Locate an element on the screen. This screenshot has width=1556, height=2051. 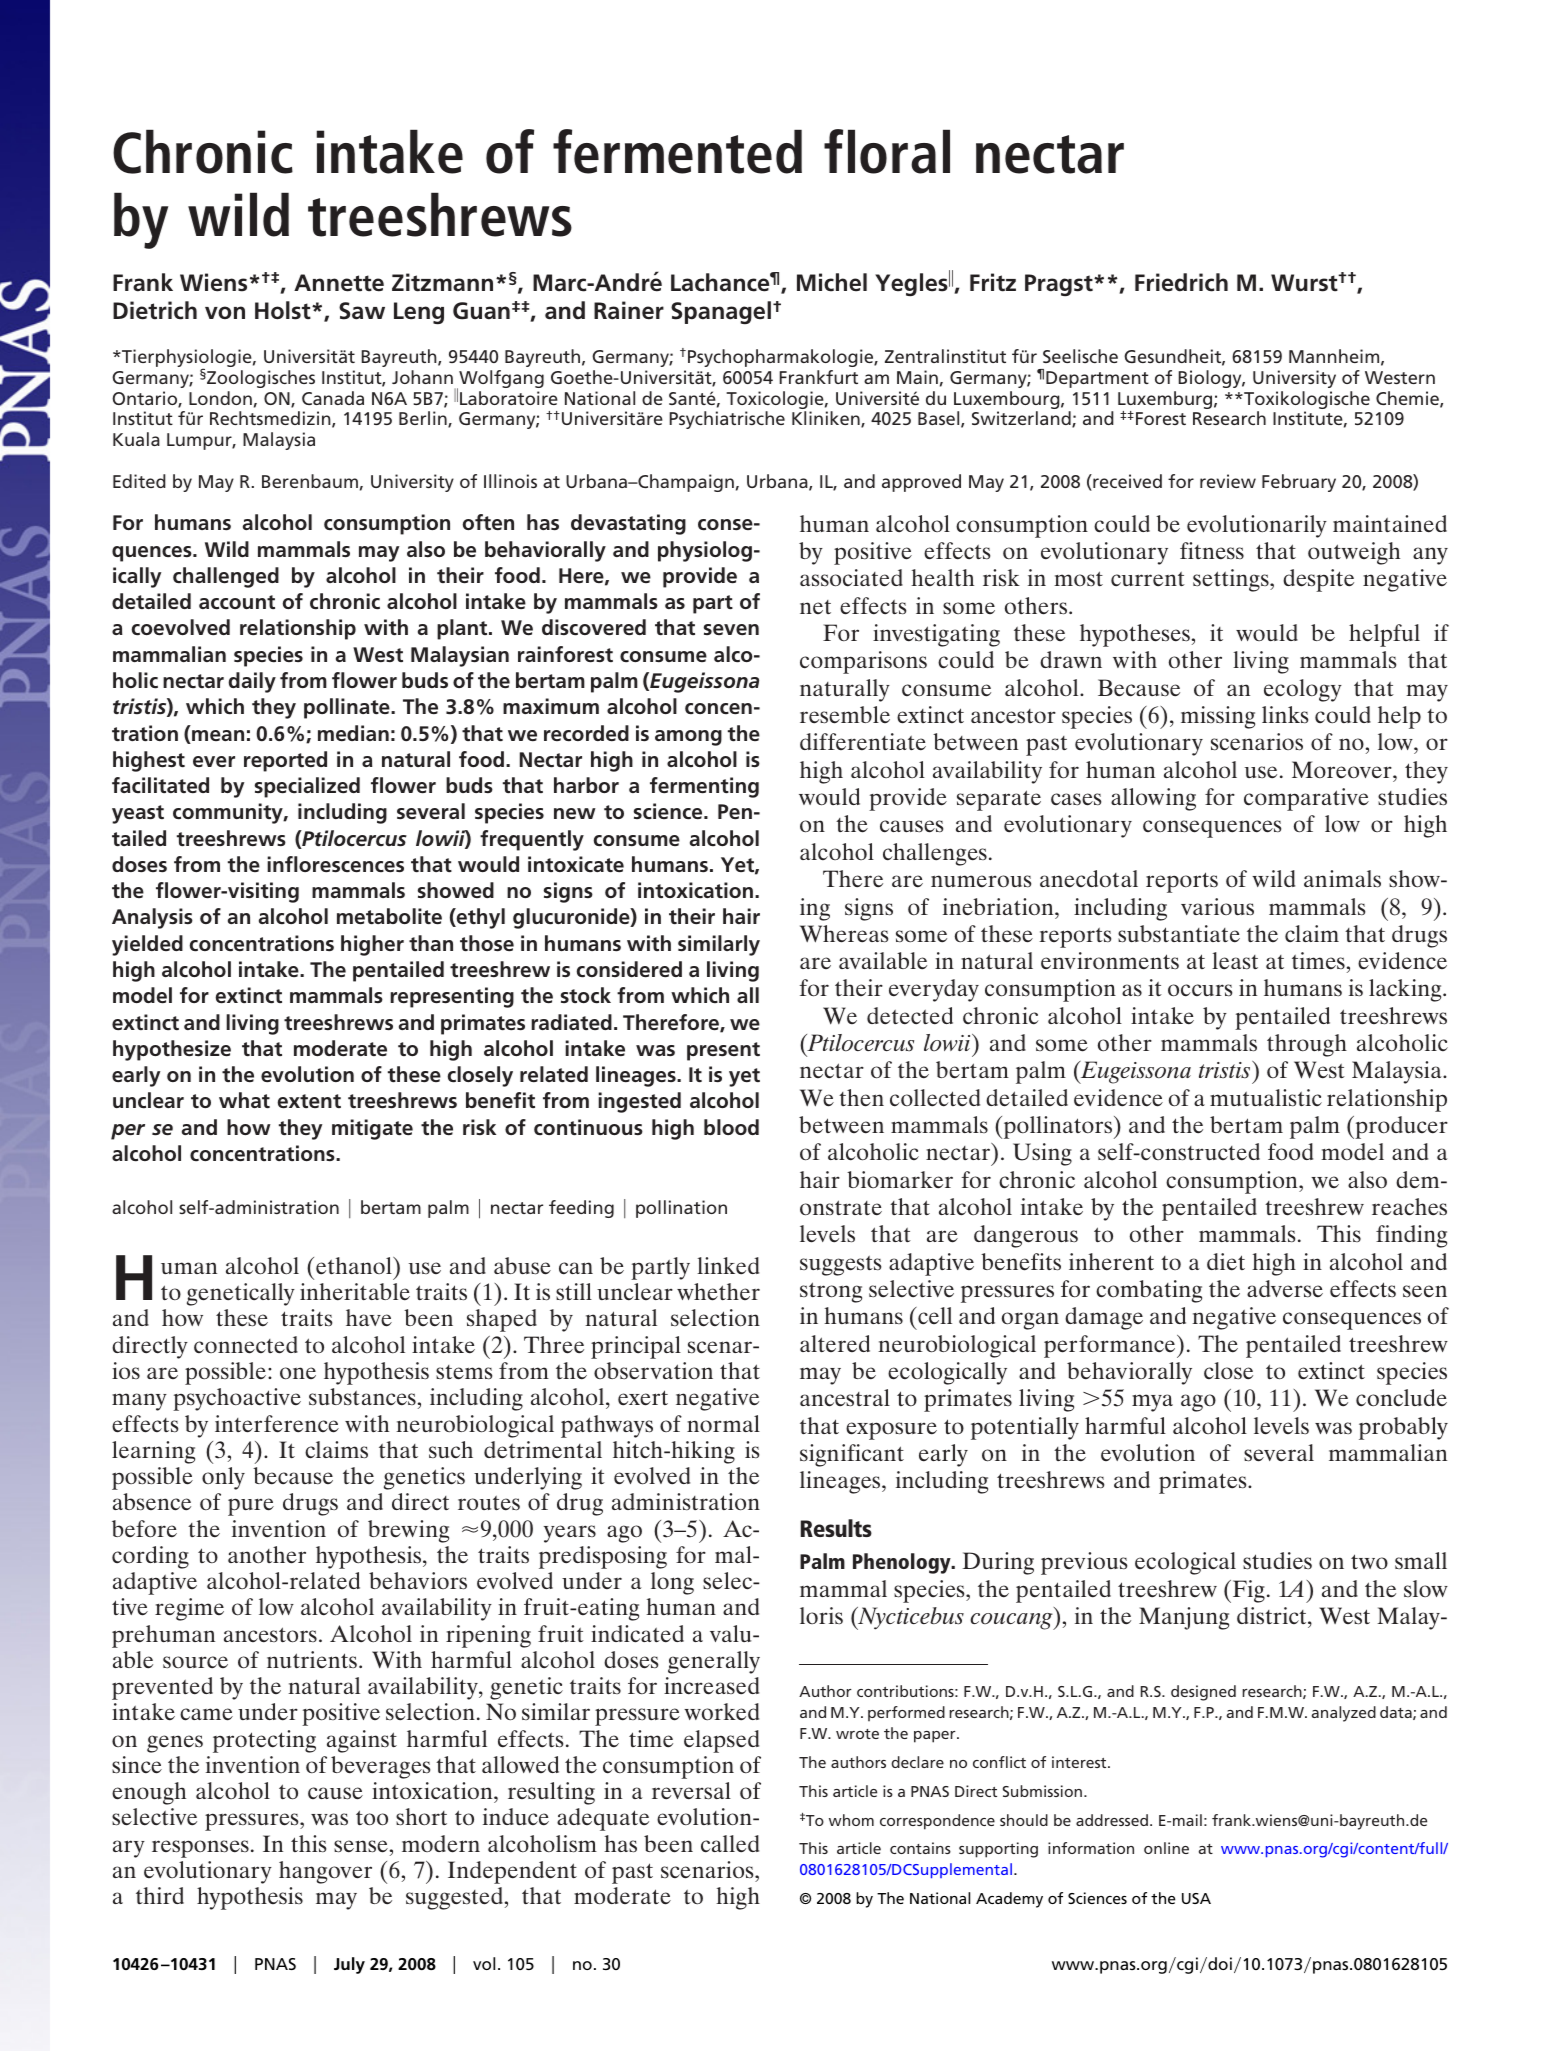
Friedrich is located at coordinates (1181, 282).
